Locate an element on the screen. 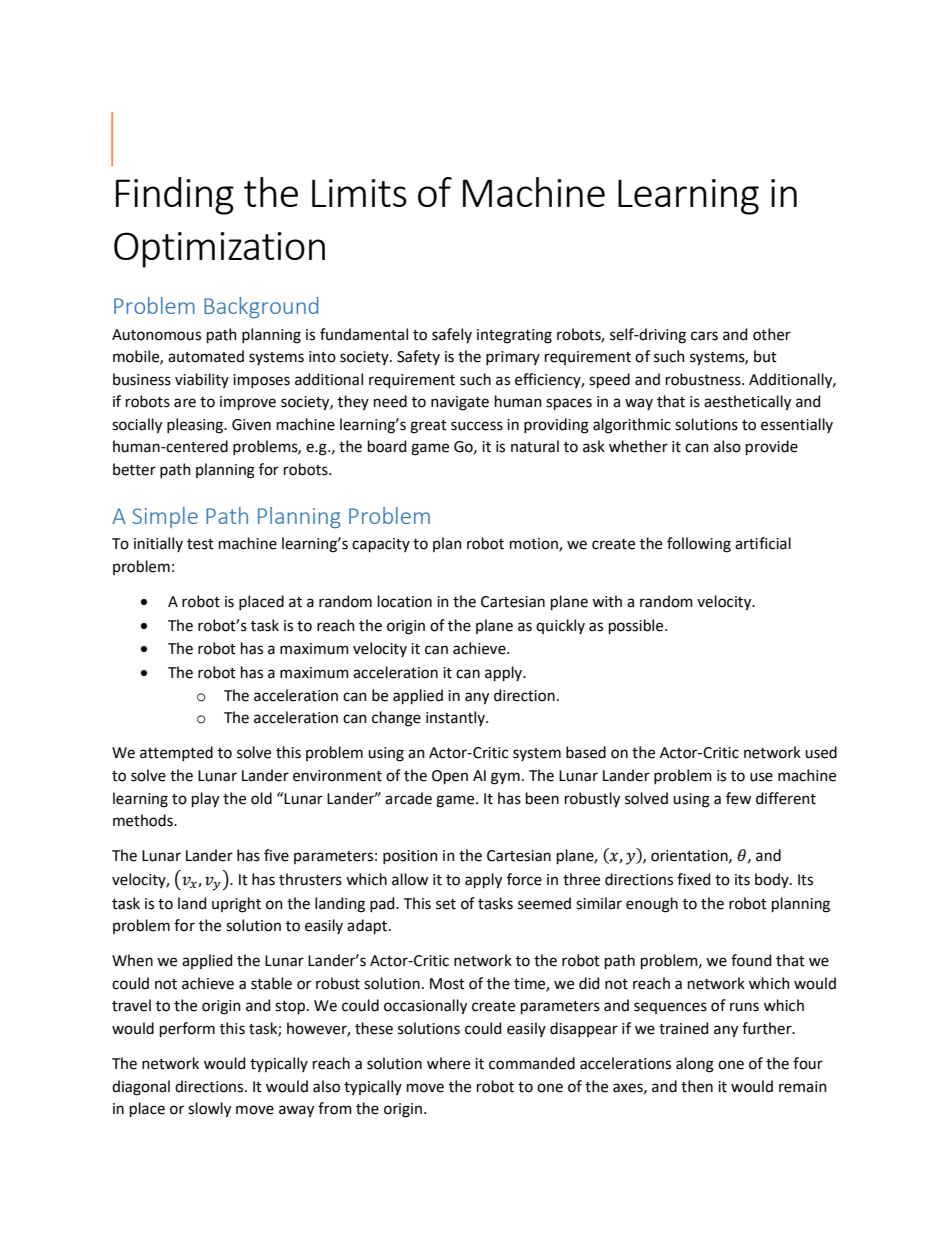 The height and width of the screenshot is (1233, 952). slowly is located at coordinates (209, 1110).
